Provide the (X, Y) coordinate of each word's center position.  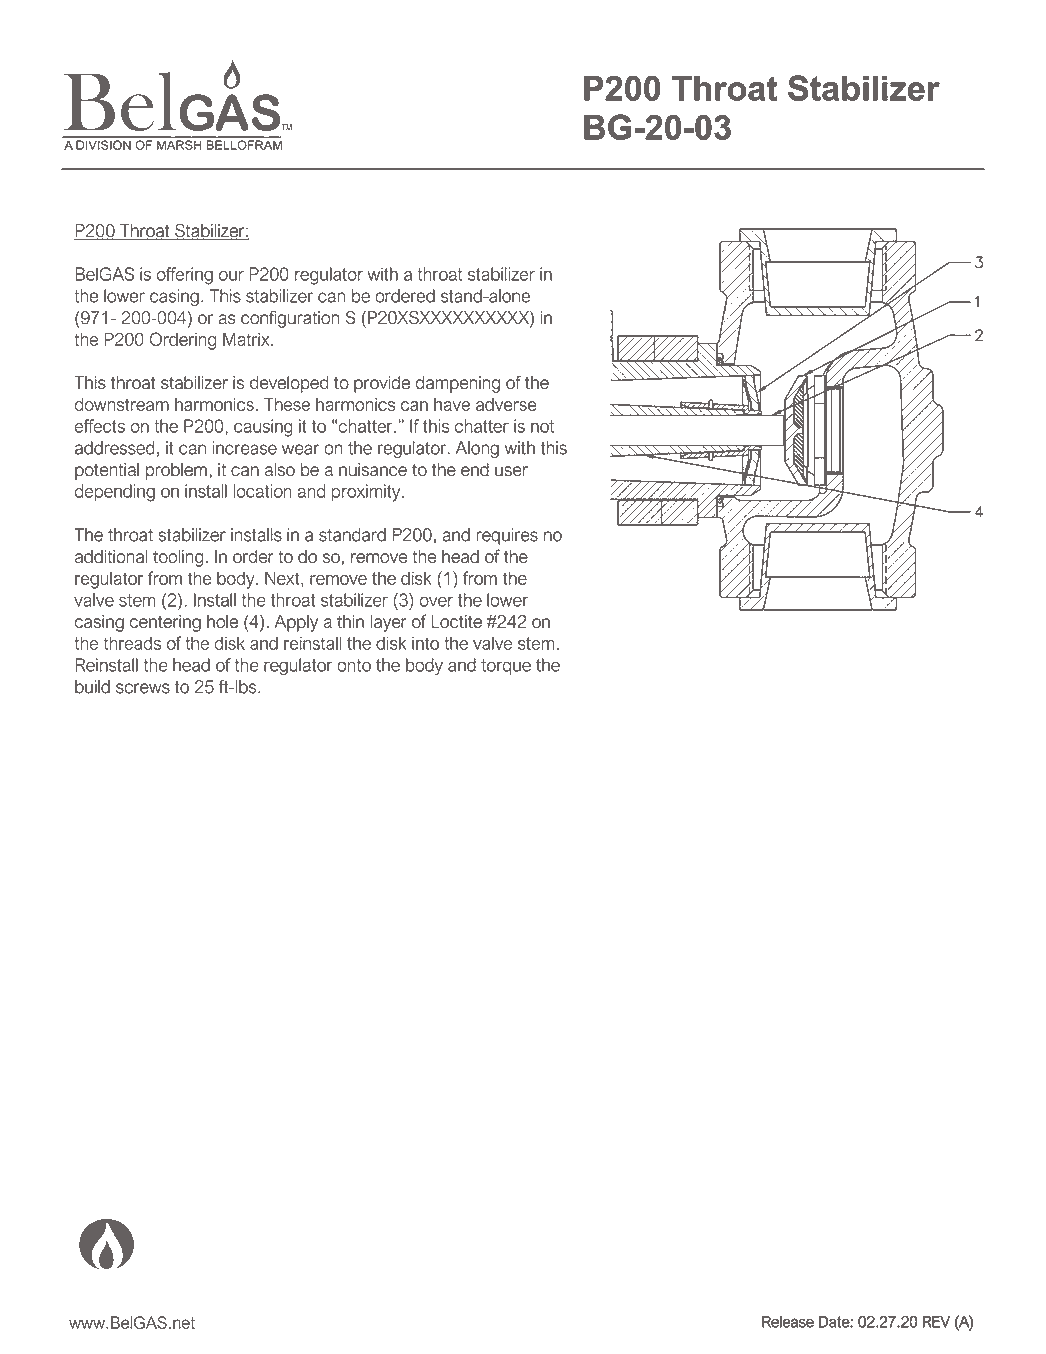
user (511, 471)
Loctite (456, 621)
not (542, 426)
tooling (178, 558)
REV (936, 1322)
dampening (458, 384)
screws (143, 688)
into (425, 643)
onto (354, 665)
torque (506, 667)
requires (507, 536)
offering (185, 276)
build (92, 687)
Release (788, 1322)
